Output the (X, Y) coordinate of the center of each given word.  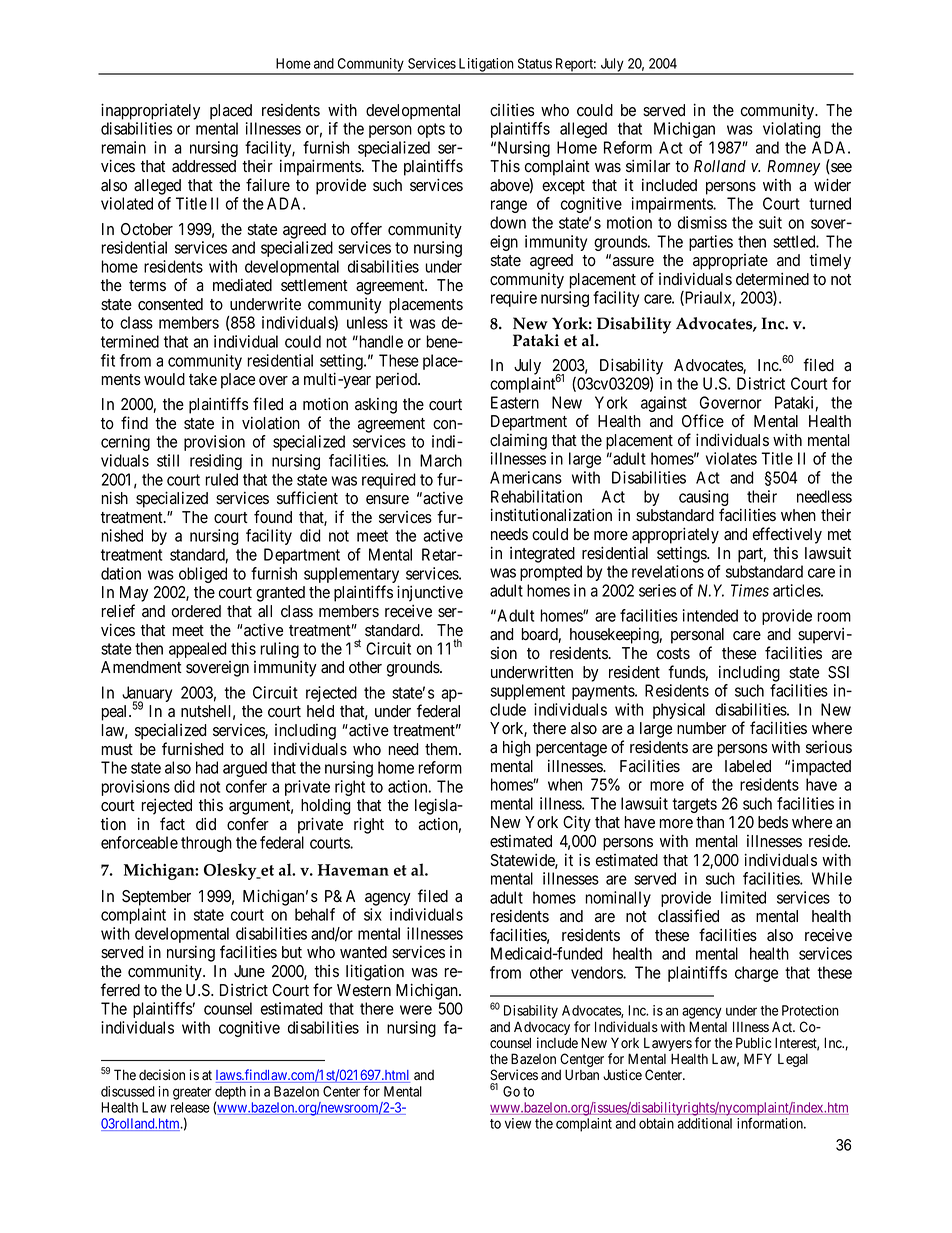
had (207, 767)
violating (792, 130)
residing (216, 462)
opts (431, 130)
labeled (748, 766)
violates (731, 458)
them (443, 749)
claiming (518, 442)
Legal (793, 1060)
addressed (204, 166)
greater (192, 1093)
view (518, 1123)
